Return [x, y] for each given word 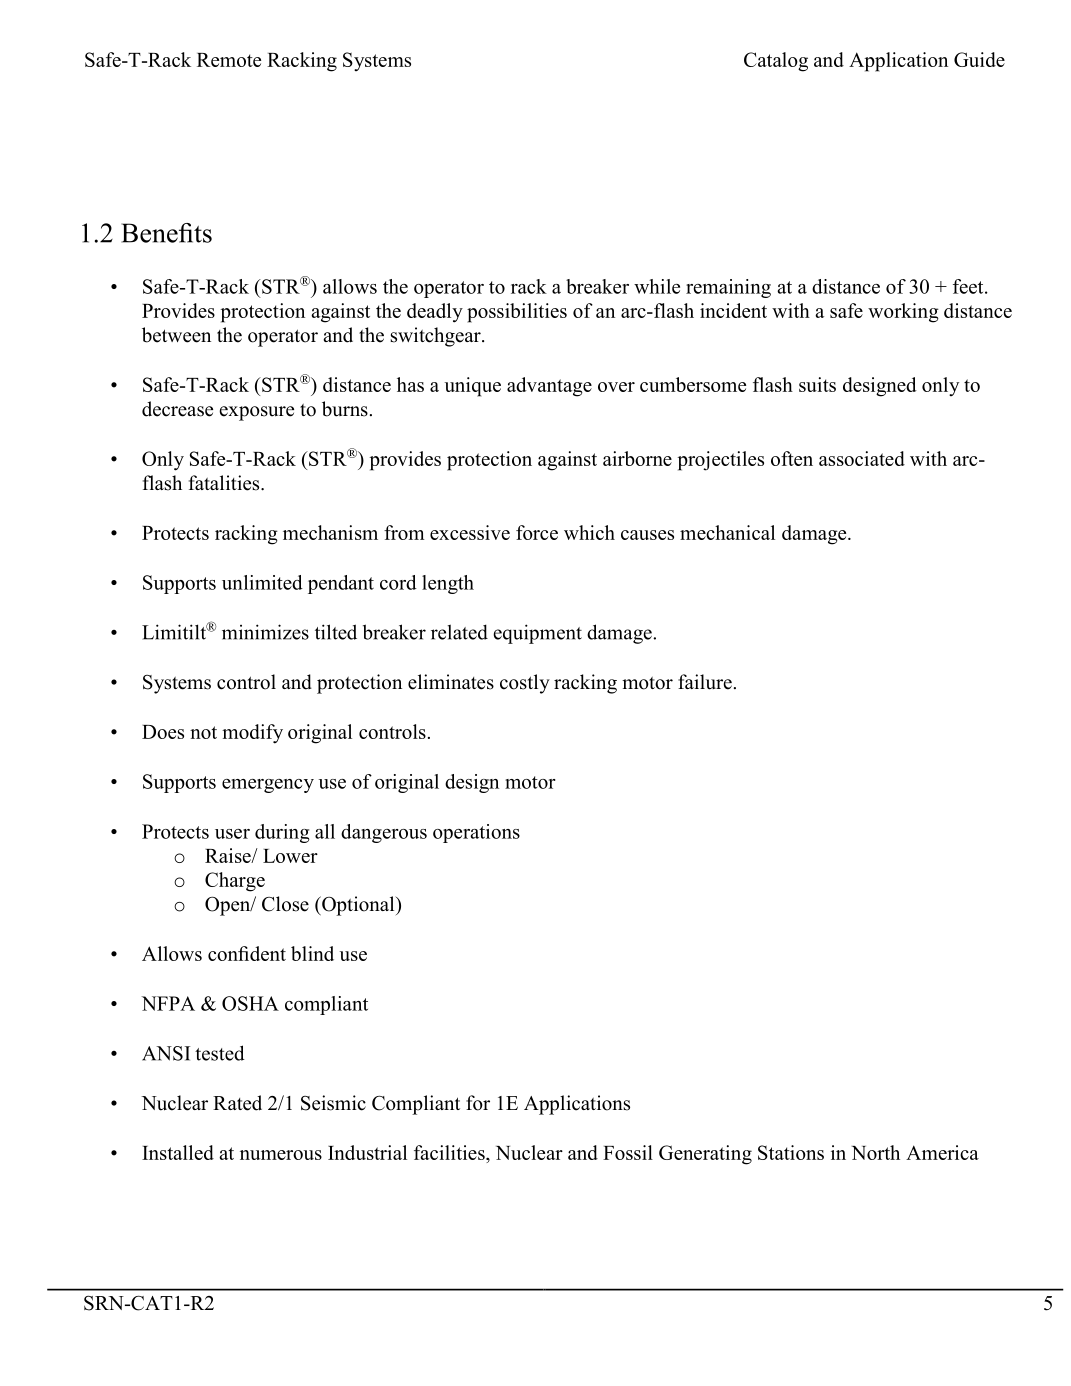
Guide [979, 59]
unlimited [262, 582]
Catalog [776, 62]
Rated [237, 1103]
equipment [537, 634]
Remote [229, 60]
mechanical [727, 532]
